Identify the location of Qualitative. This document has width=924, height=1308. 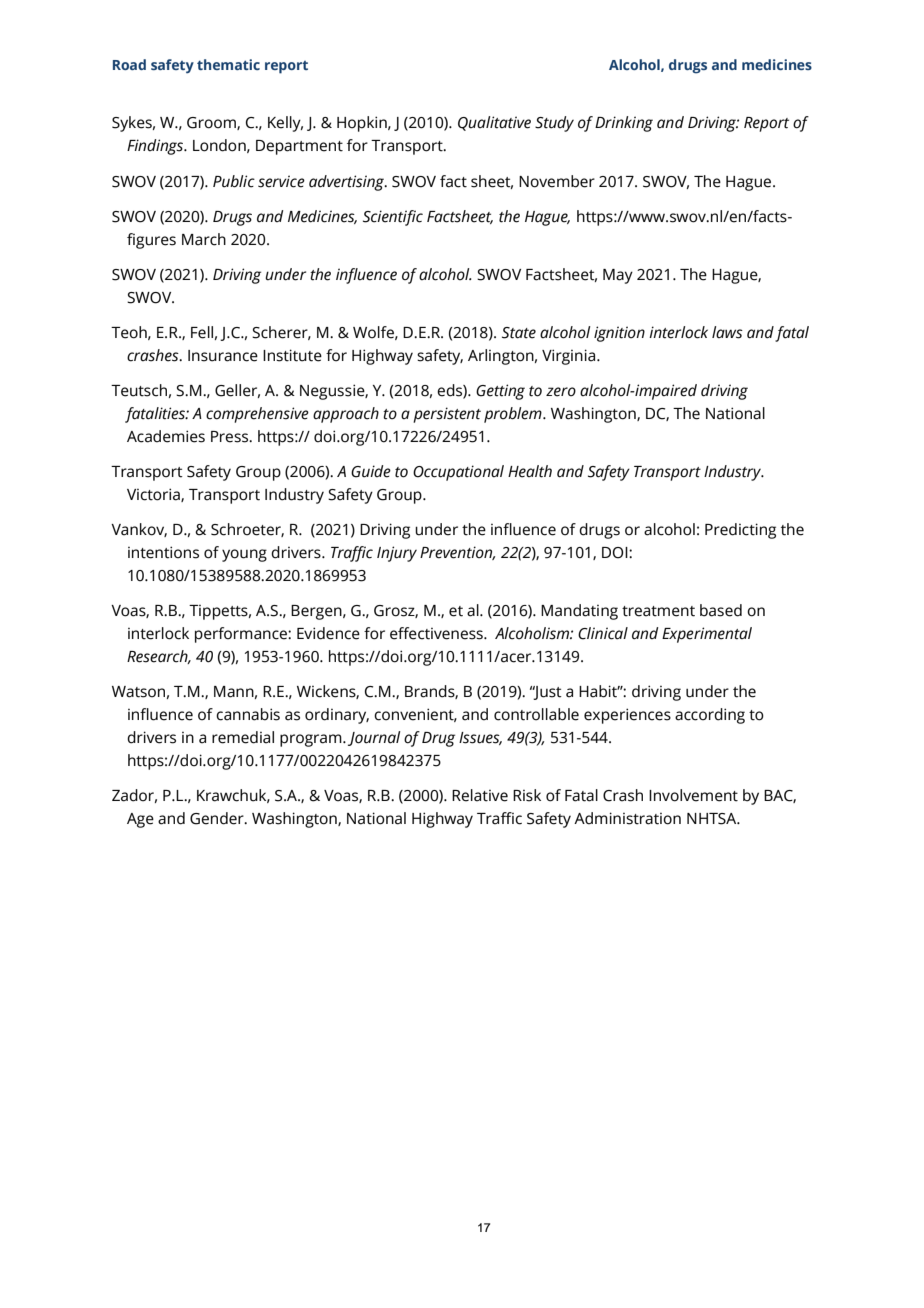
(494, 123).
